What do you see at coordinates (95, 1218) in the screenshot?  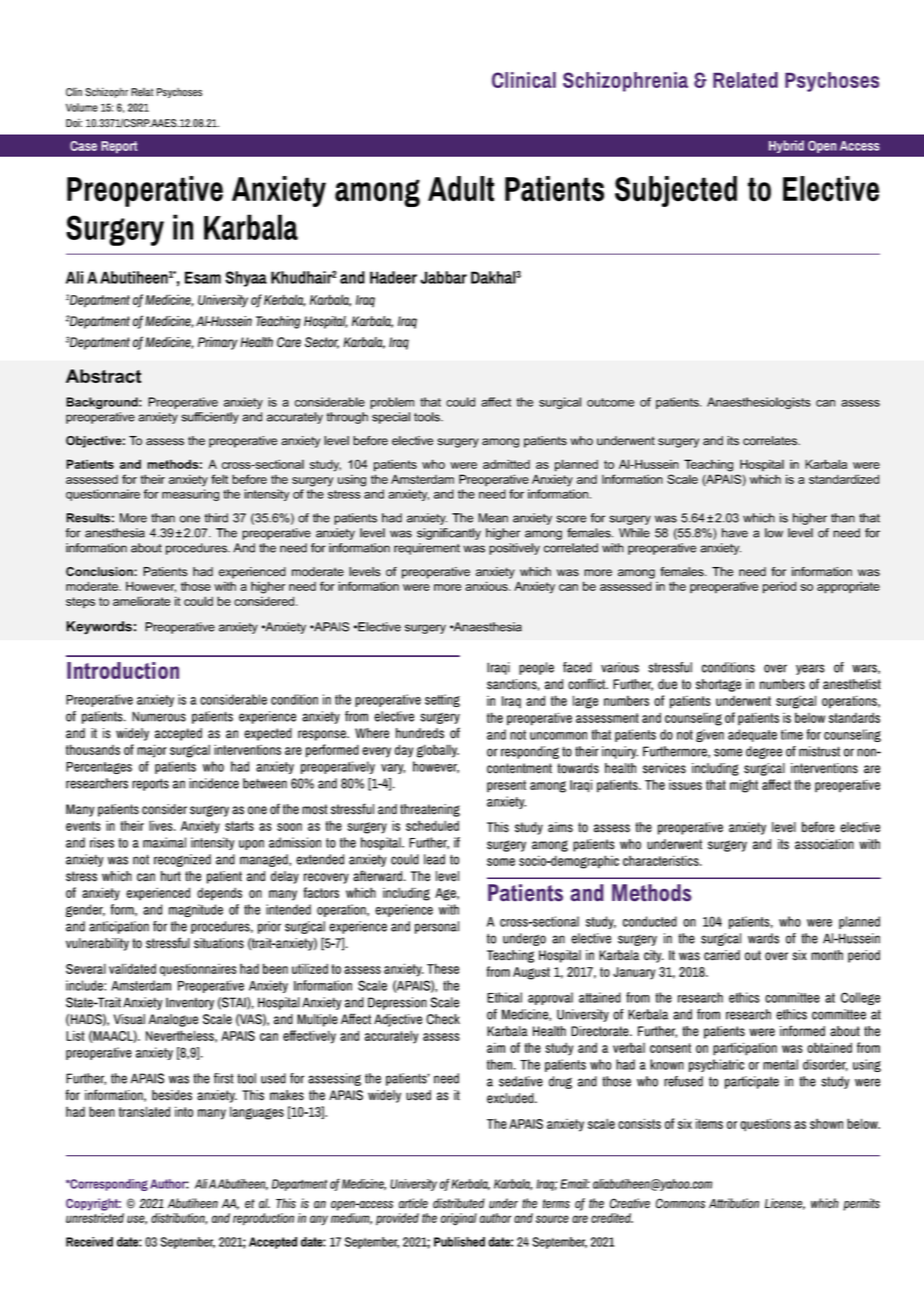 I see `unrestricted` at bounding box center [95, 1218].
